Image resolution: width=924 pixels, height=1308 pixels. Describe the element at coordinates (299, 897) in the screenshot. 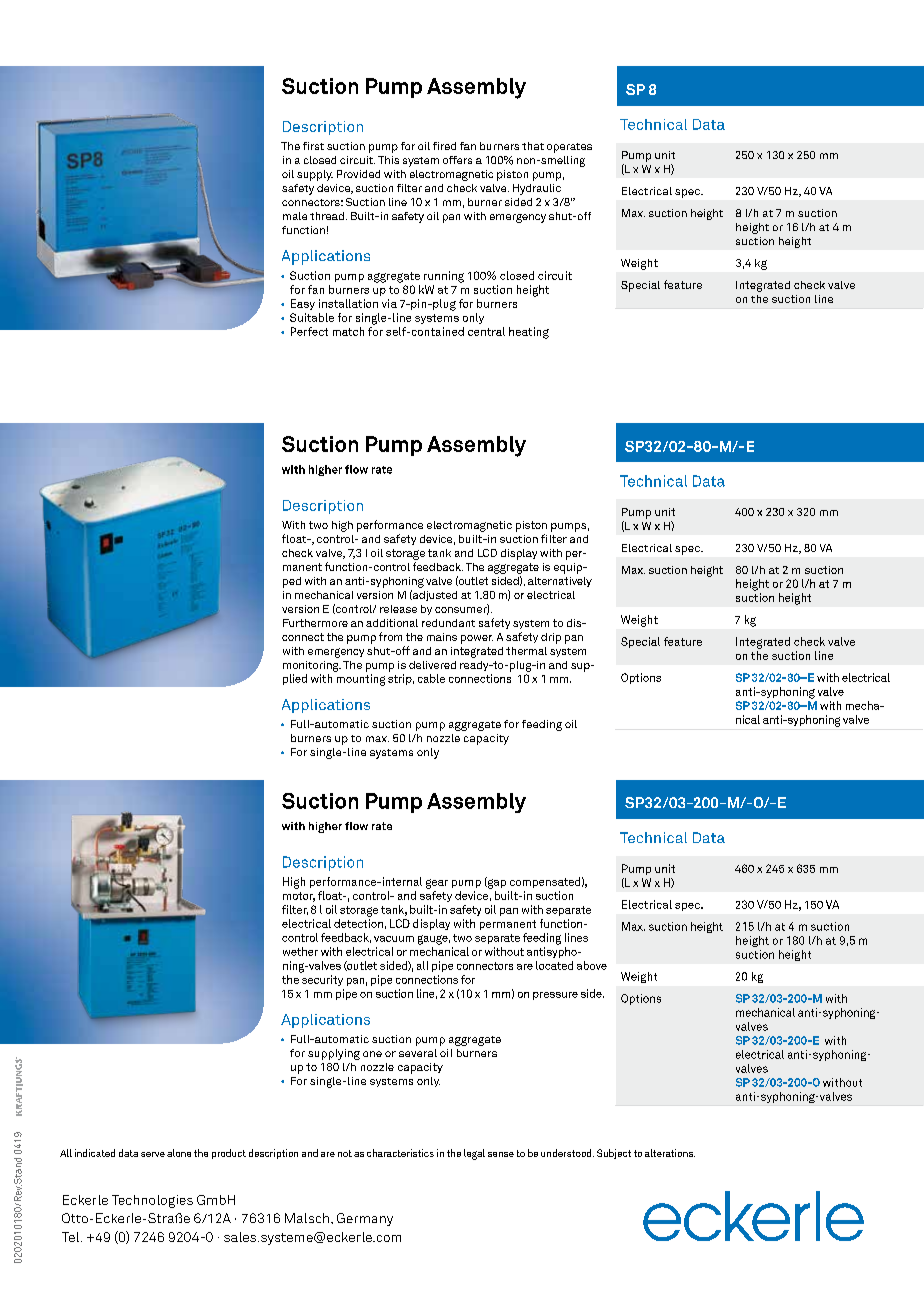

I see `motor` at that location.
